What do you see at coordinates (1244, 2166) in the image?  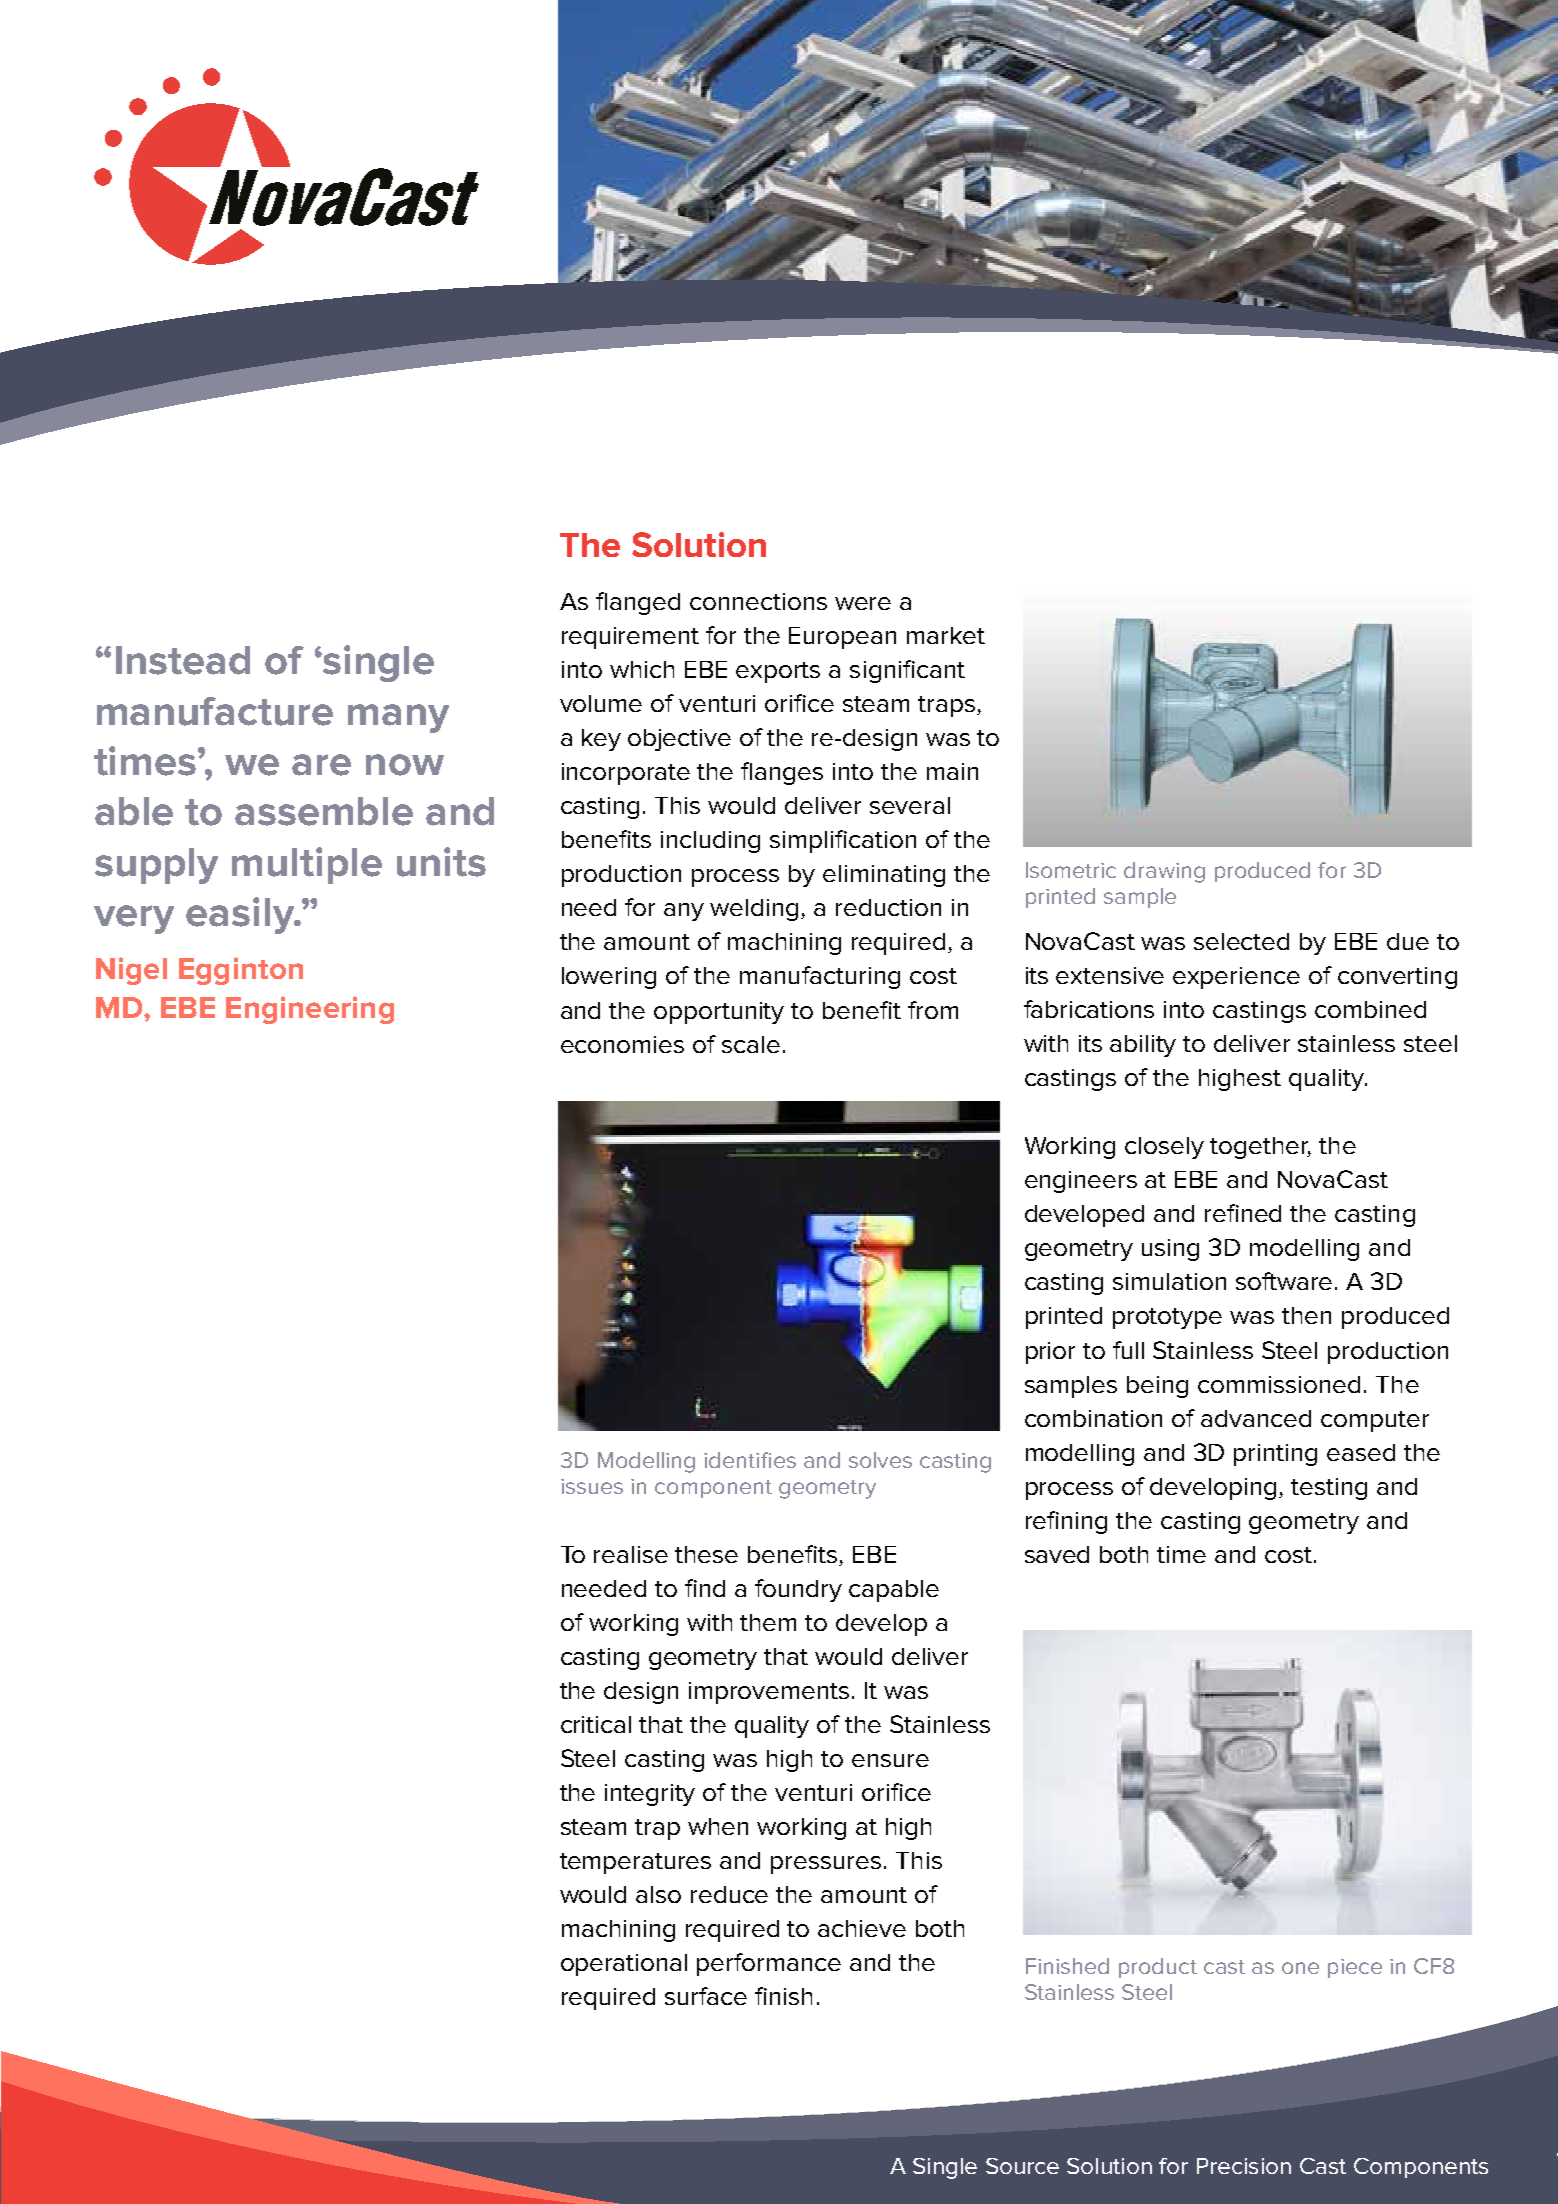 I see `Precision` at bounding box center [1244, 2166].
